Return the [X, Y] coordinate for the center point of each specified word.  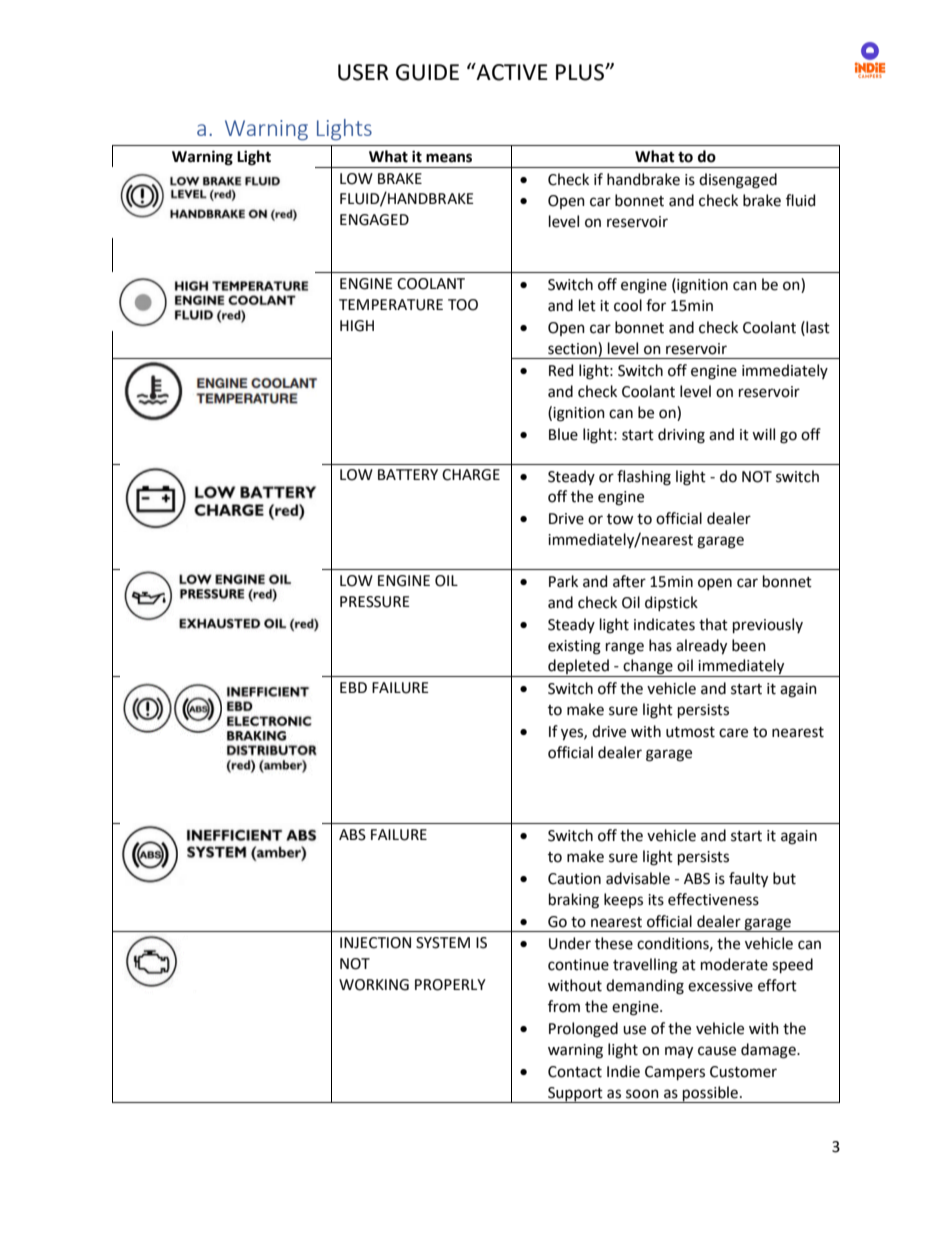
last [817, 327]
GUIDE [427, 72]
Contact [575, 1072]
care [733, 733]
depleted [578, 668]
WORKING [374, 985]
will [763, 434]
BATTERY [408, 474]
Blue [563, 434]
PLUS [581, 72]
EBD [353, 687]
